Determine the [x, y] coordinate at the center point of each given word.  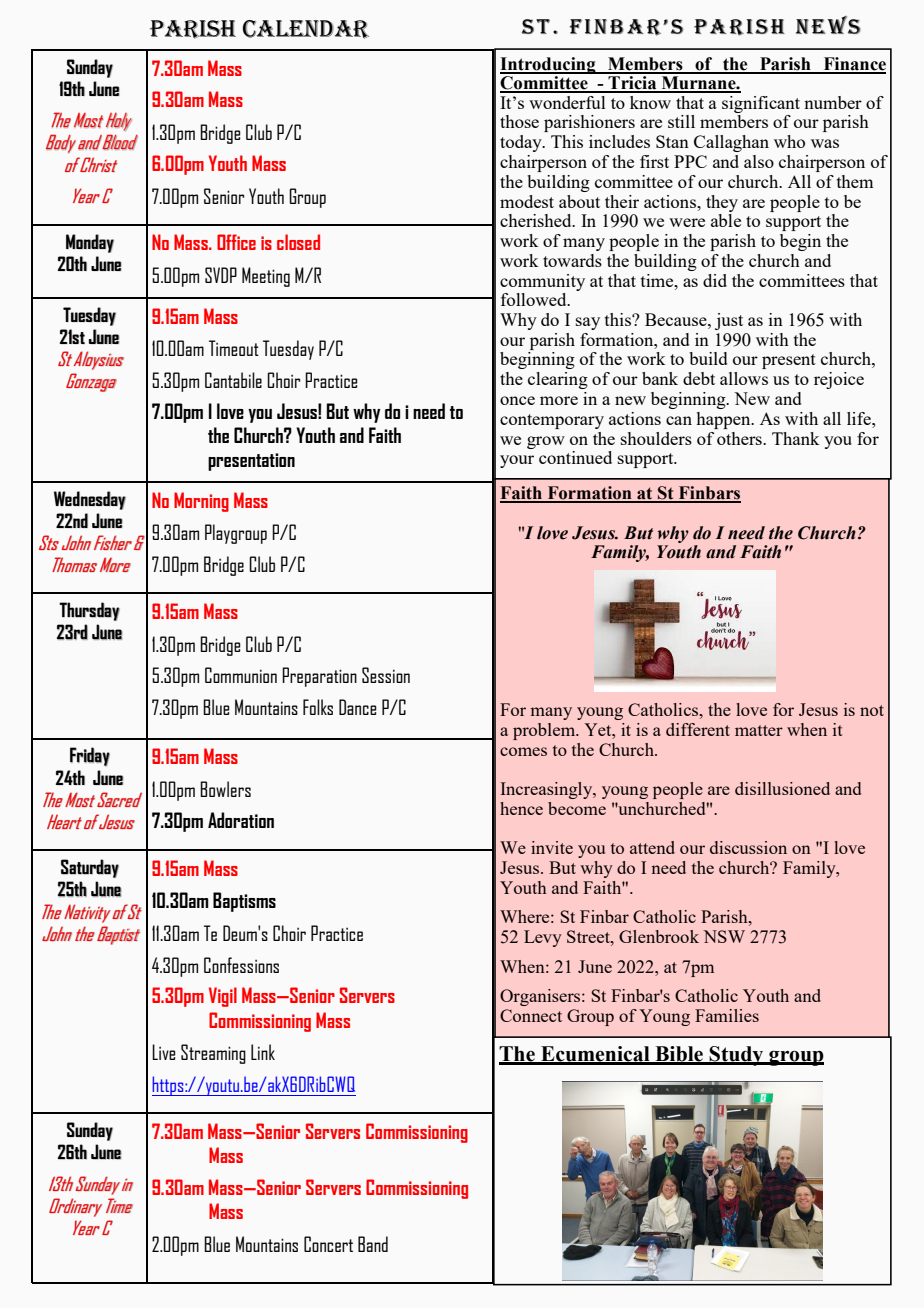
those [519, 121]
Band [373, 1244]
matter [759, 730]
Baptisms [244, 902]
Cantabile [233, 380]
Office [236, 242]
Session [386, 675]
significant [761, 104]
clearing [558, 380]
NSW [724, 936]
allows [744, 378]
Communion [241, 675]
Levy [543, 938]
